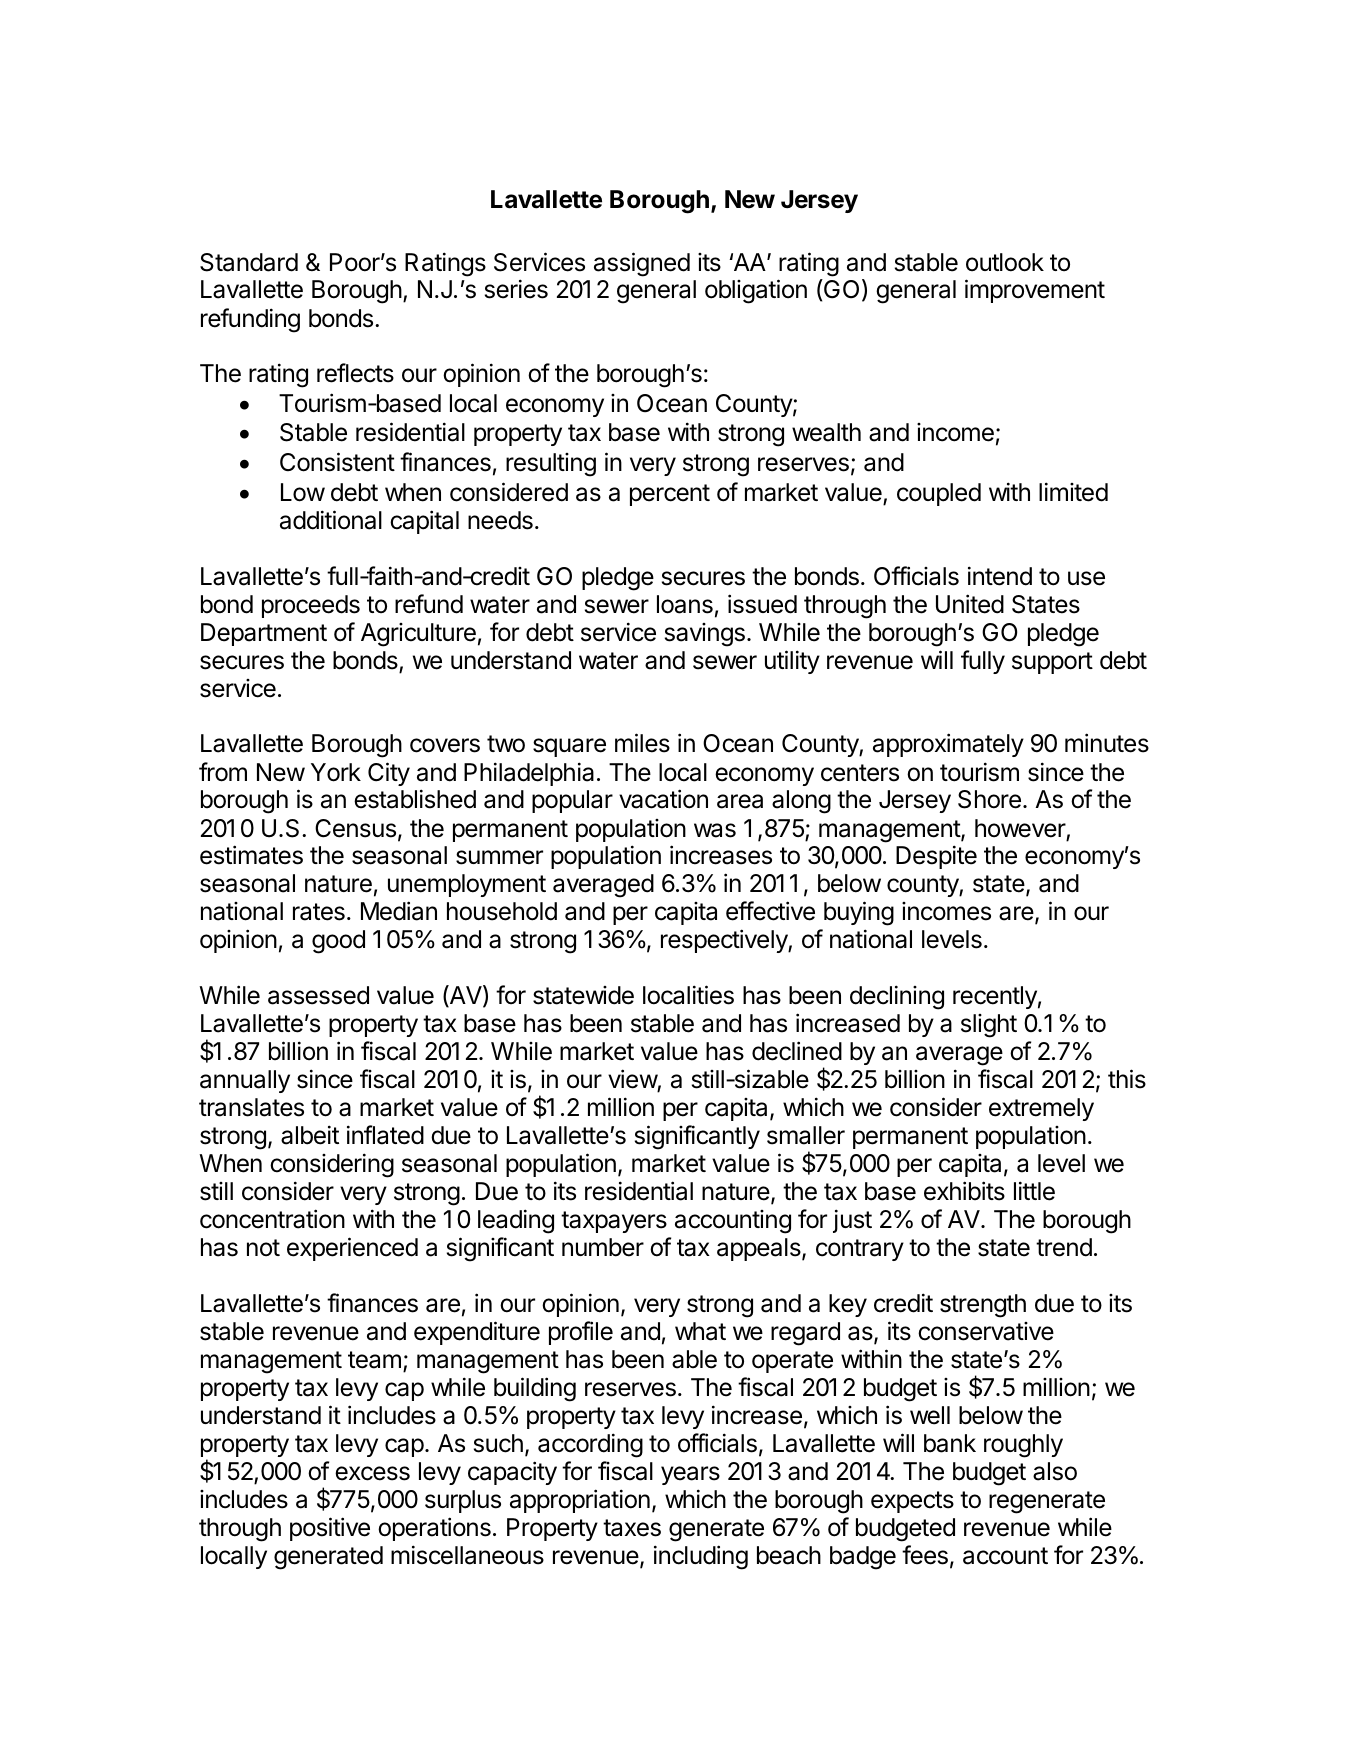 This page has width=1354, height=1752. Describe the element at coordinates (330, 1529) in the page. I see `positive` at that location.
